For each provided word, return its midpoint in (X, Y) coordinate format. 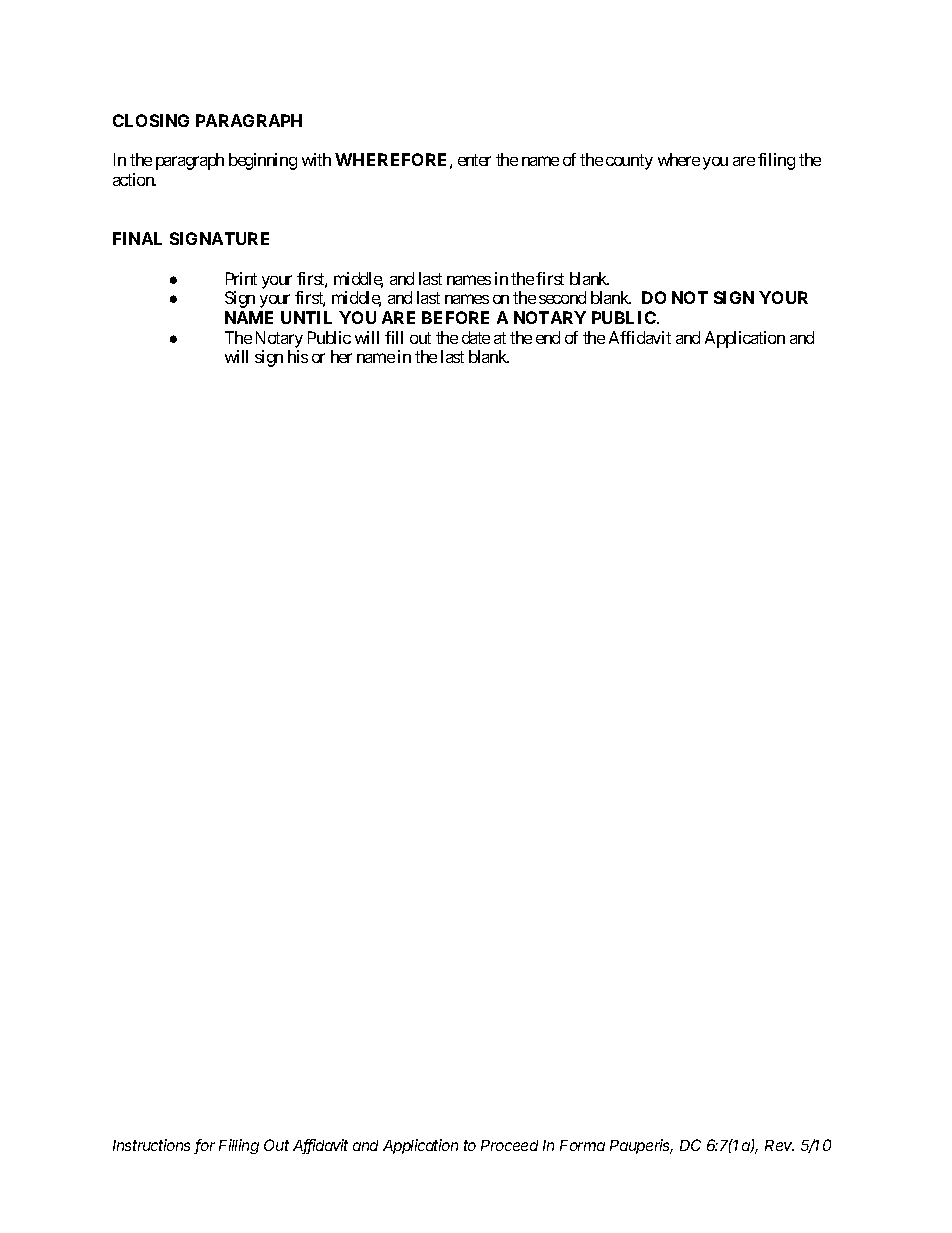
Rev (779, 1145)
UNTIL (306, 317)
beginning (263, 161)
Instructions (151, 1145)
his (298, 356)
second (562, 297)
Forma (582, 1145)
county (629, 162)
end (548, 337)
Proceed (509, 1145)
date (476, 337)
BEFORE (455, 317)
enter (474, 160)
